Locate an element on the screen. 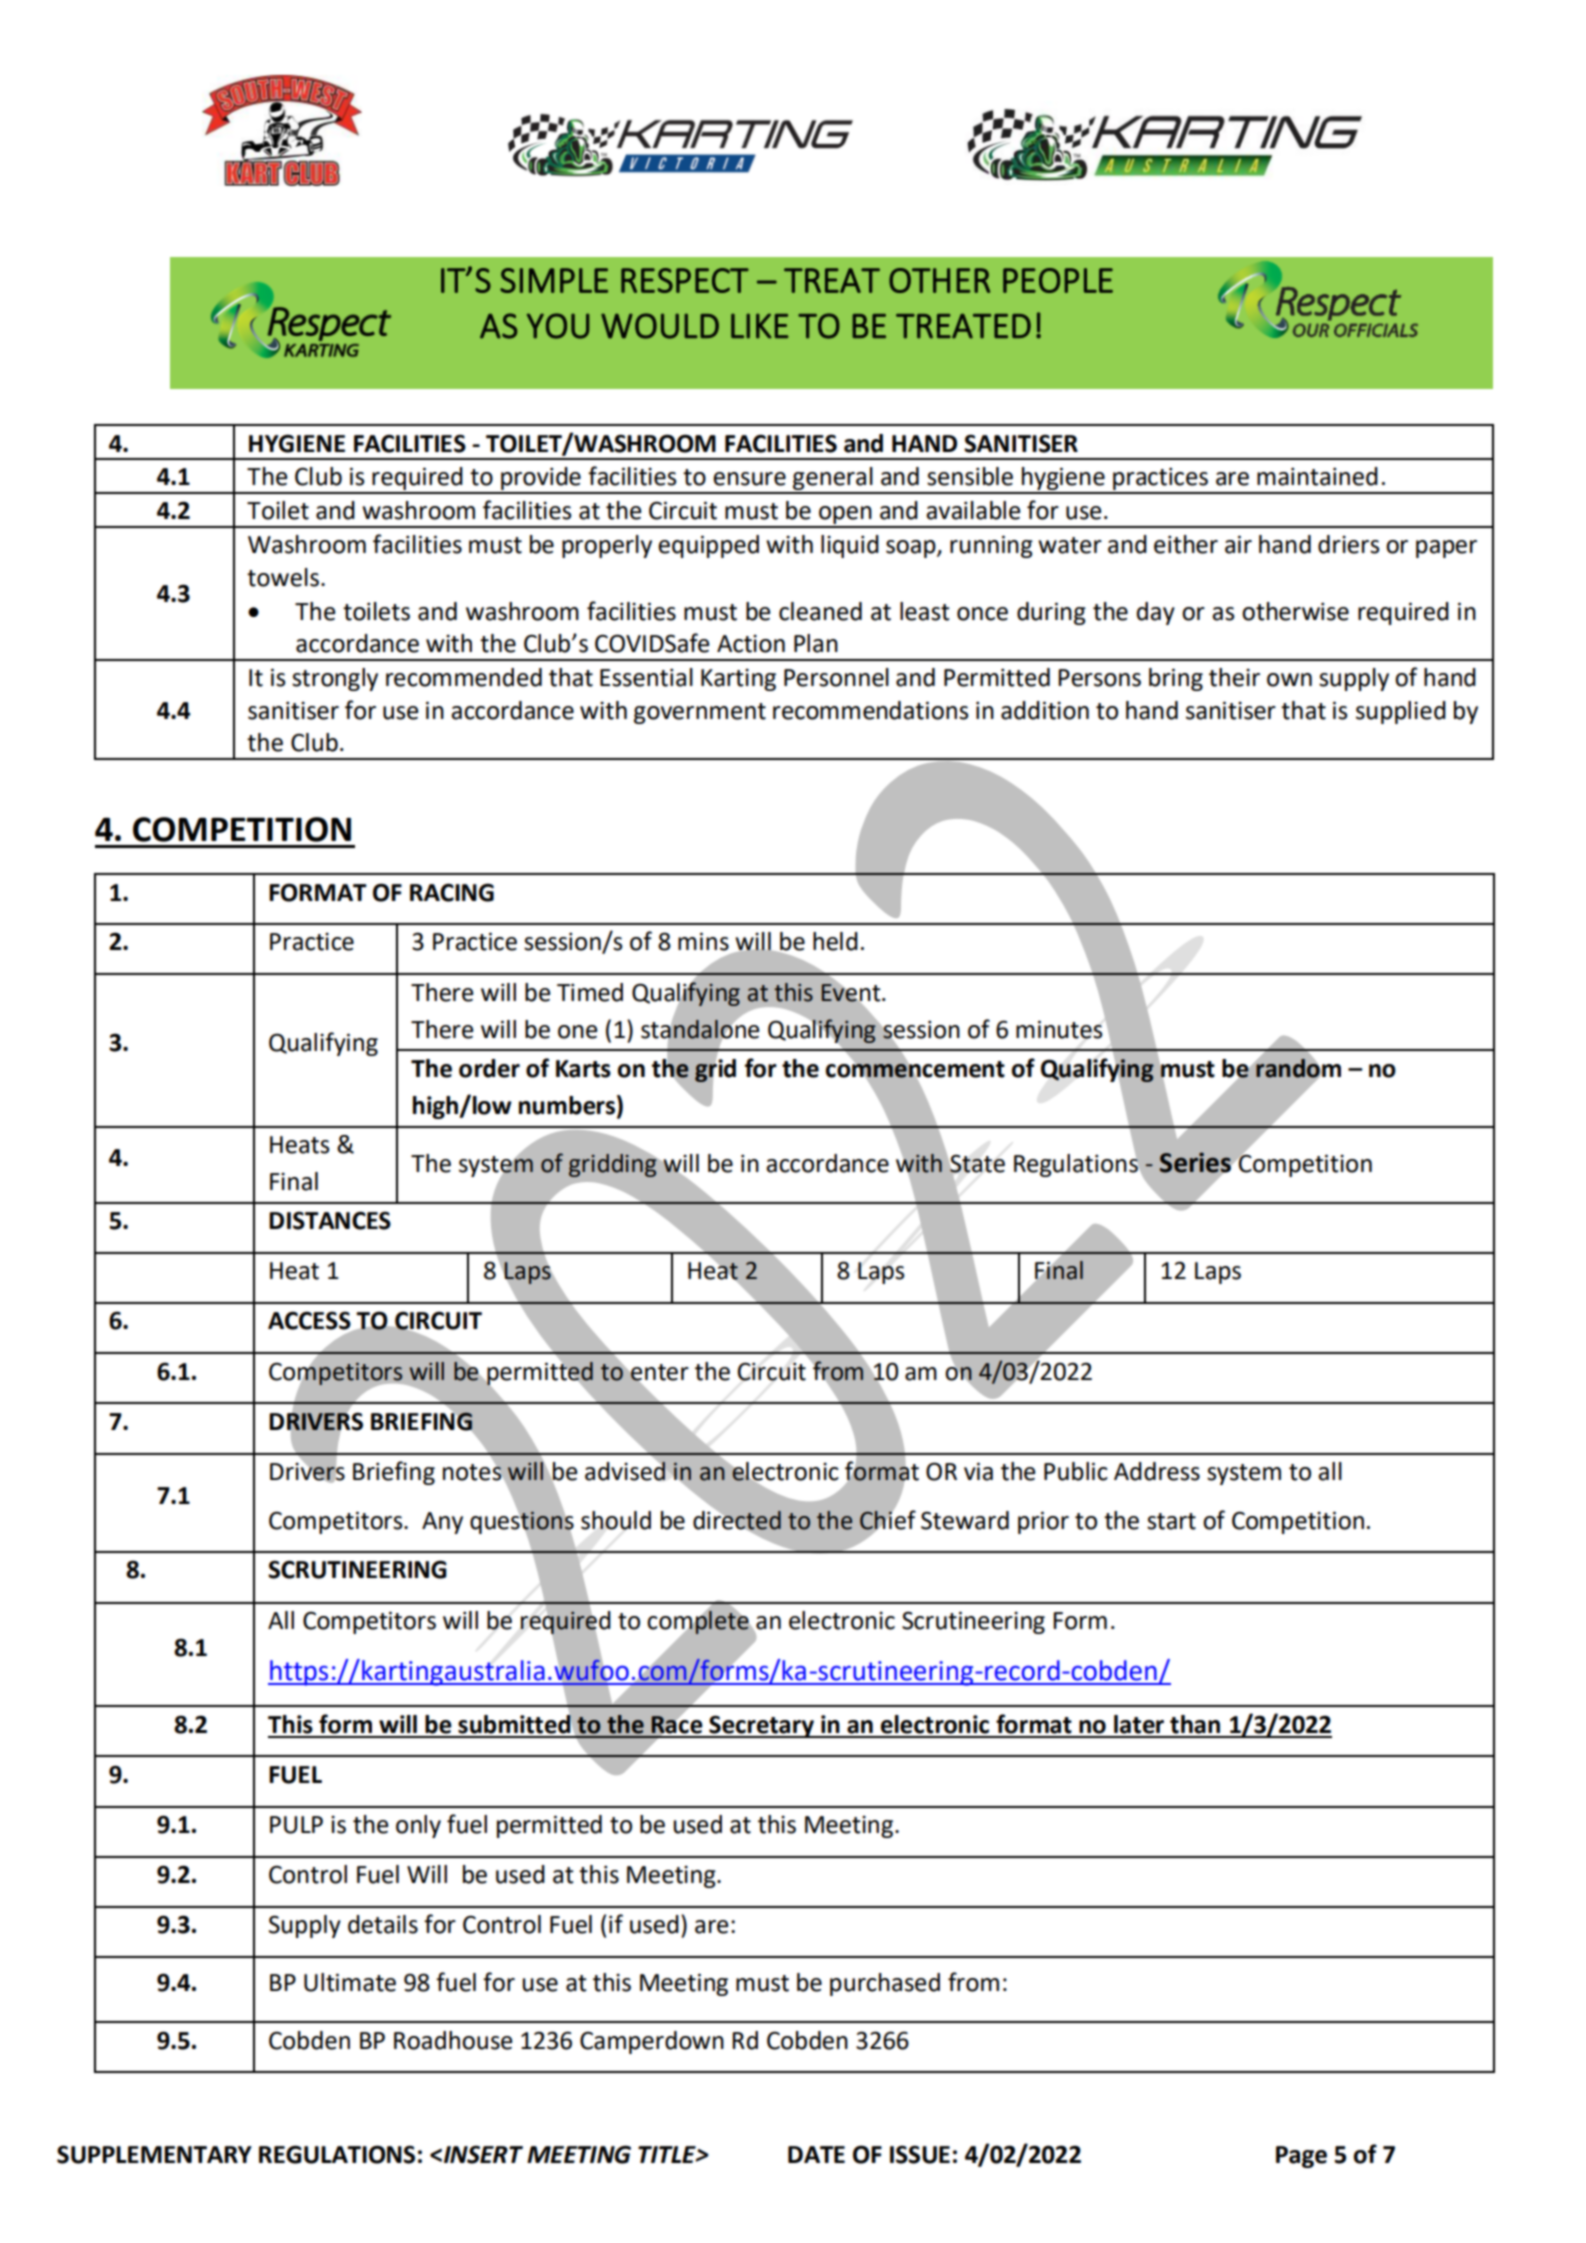 The height and width of the screenshot is (2243, 1586). numbers is located at coordinates (567, 1105).
